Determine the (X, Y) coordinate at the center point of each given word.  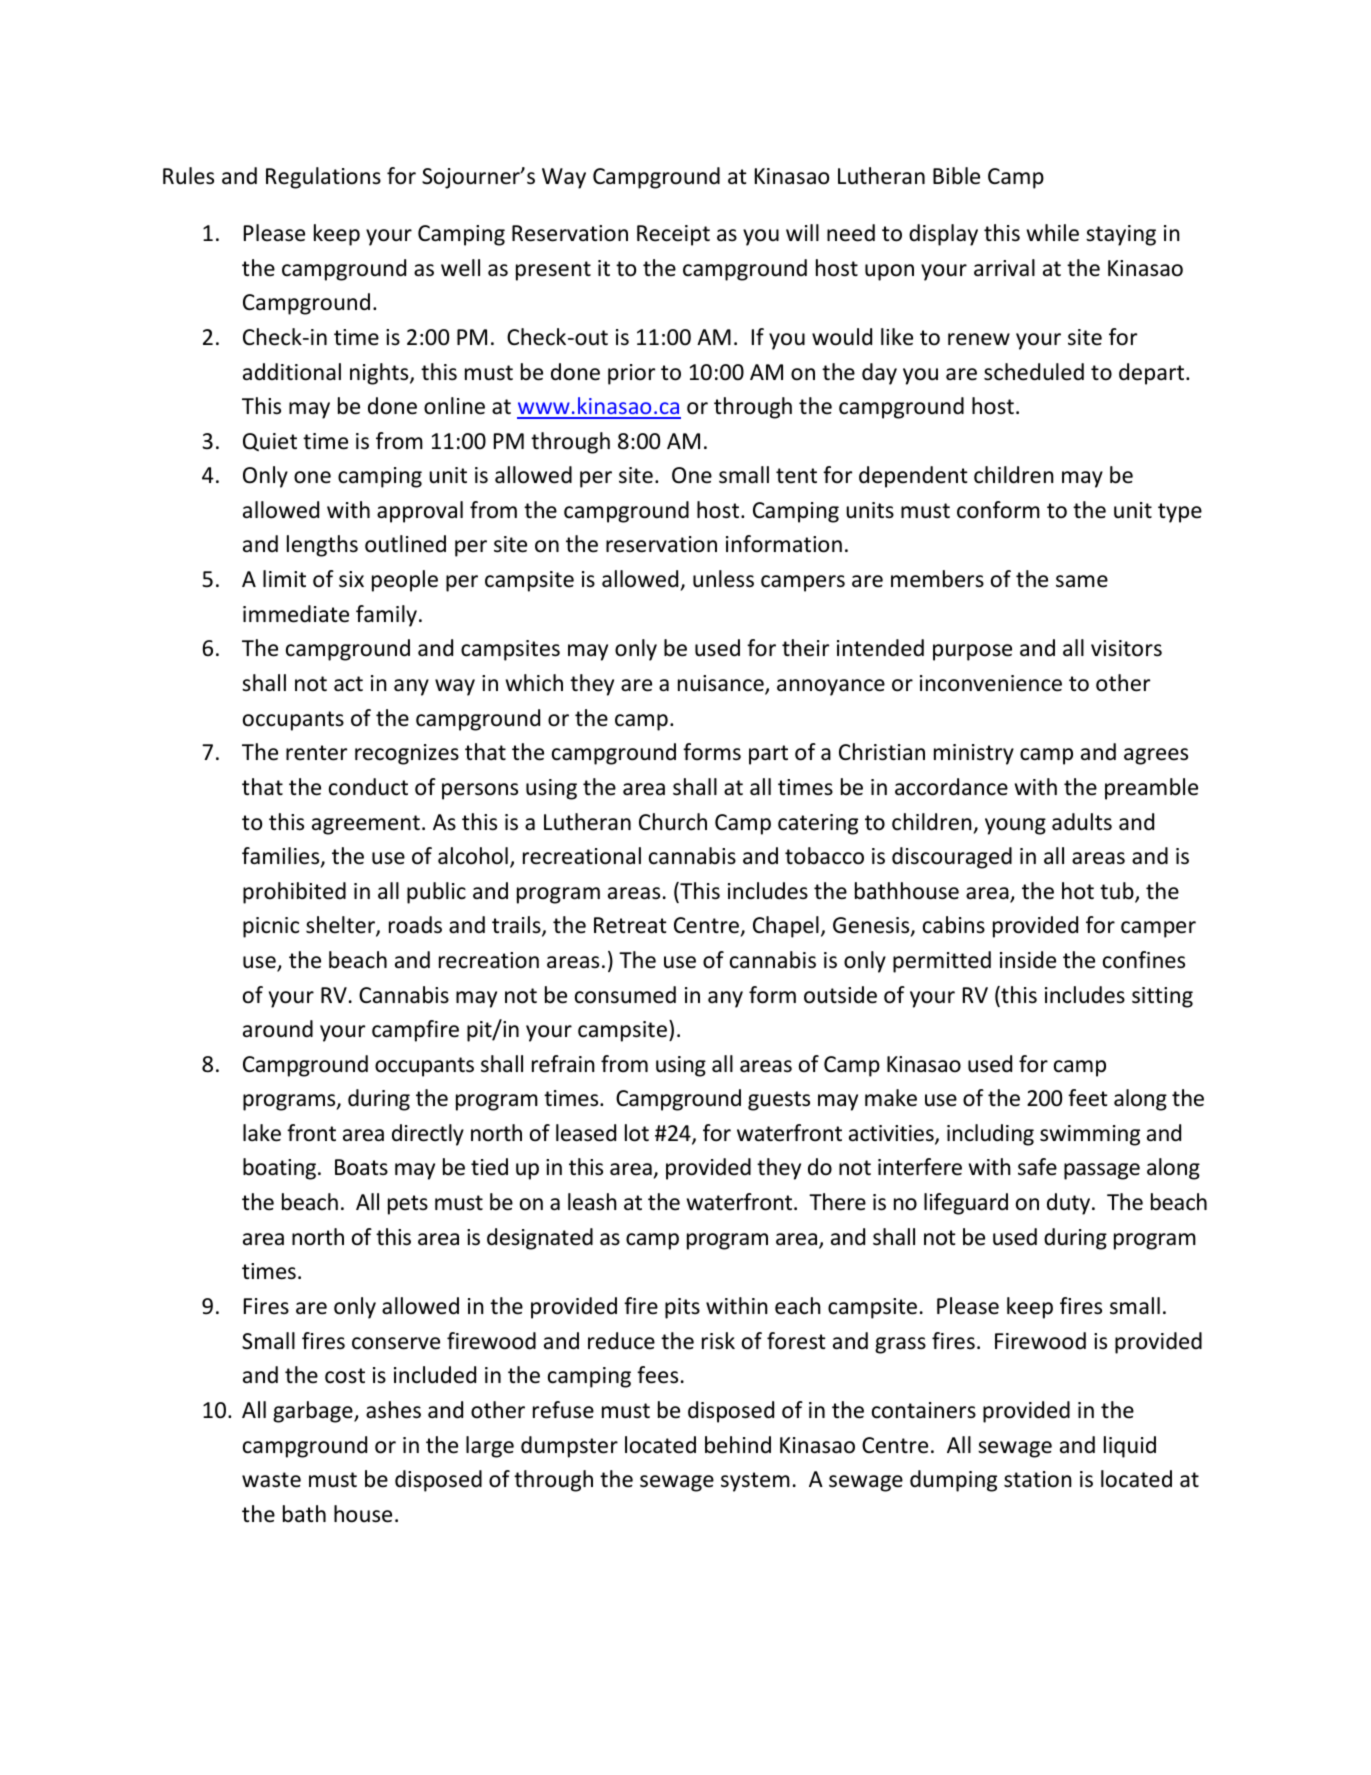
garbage (314, 1412)
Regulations (323, 178)
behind (738, 1445)
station (1038, 1479)
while (1052, 233)
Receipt (673, 235)
